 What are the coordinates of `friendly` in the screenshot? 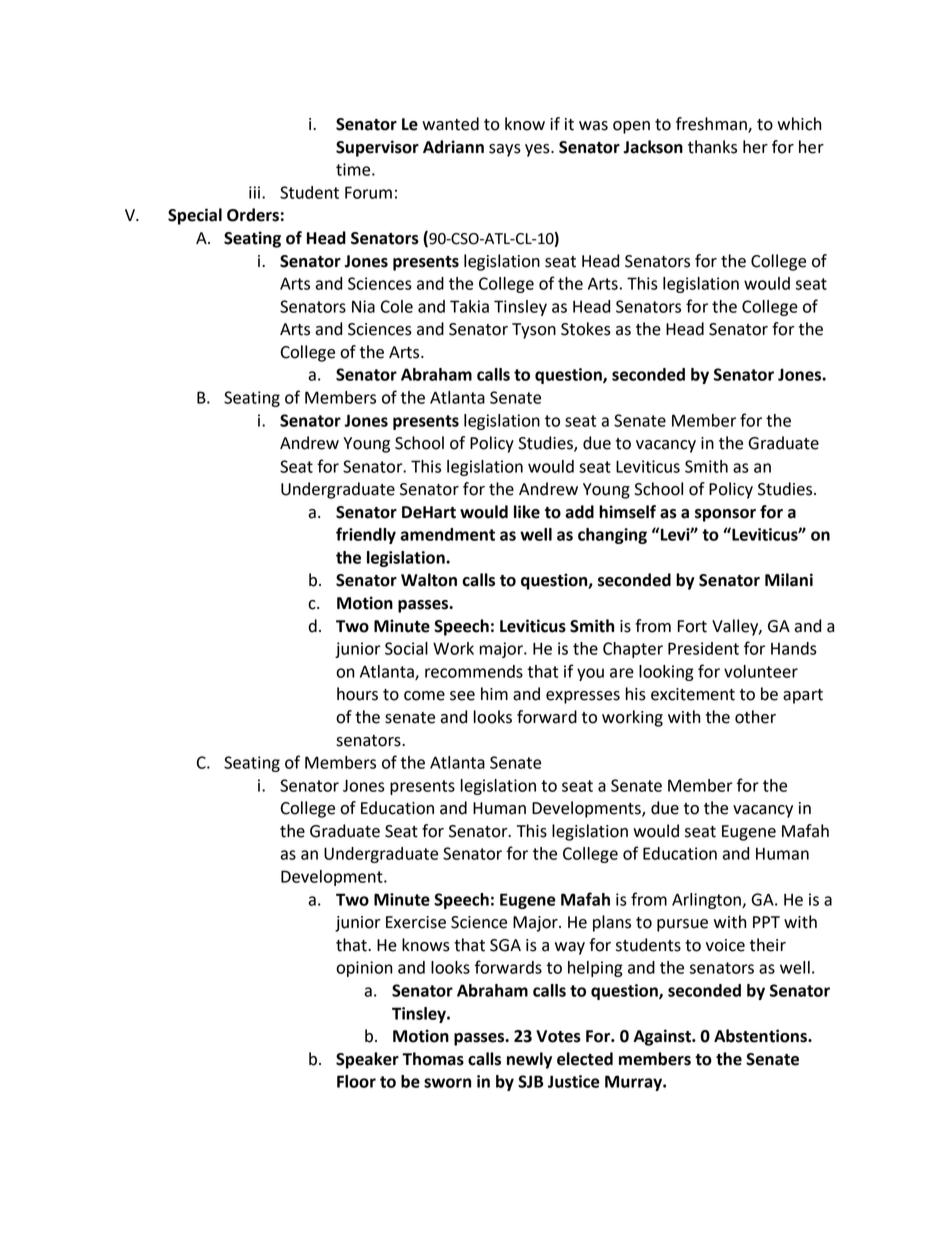 It's located at (366, 535).
